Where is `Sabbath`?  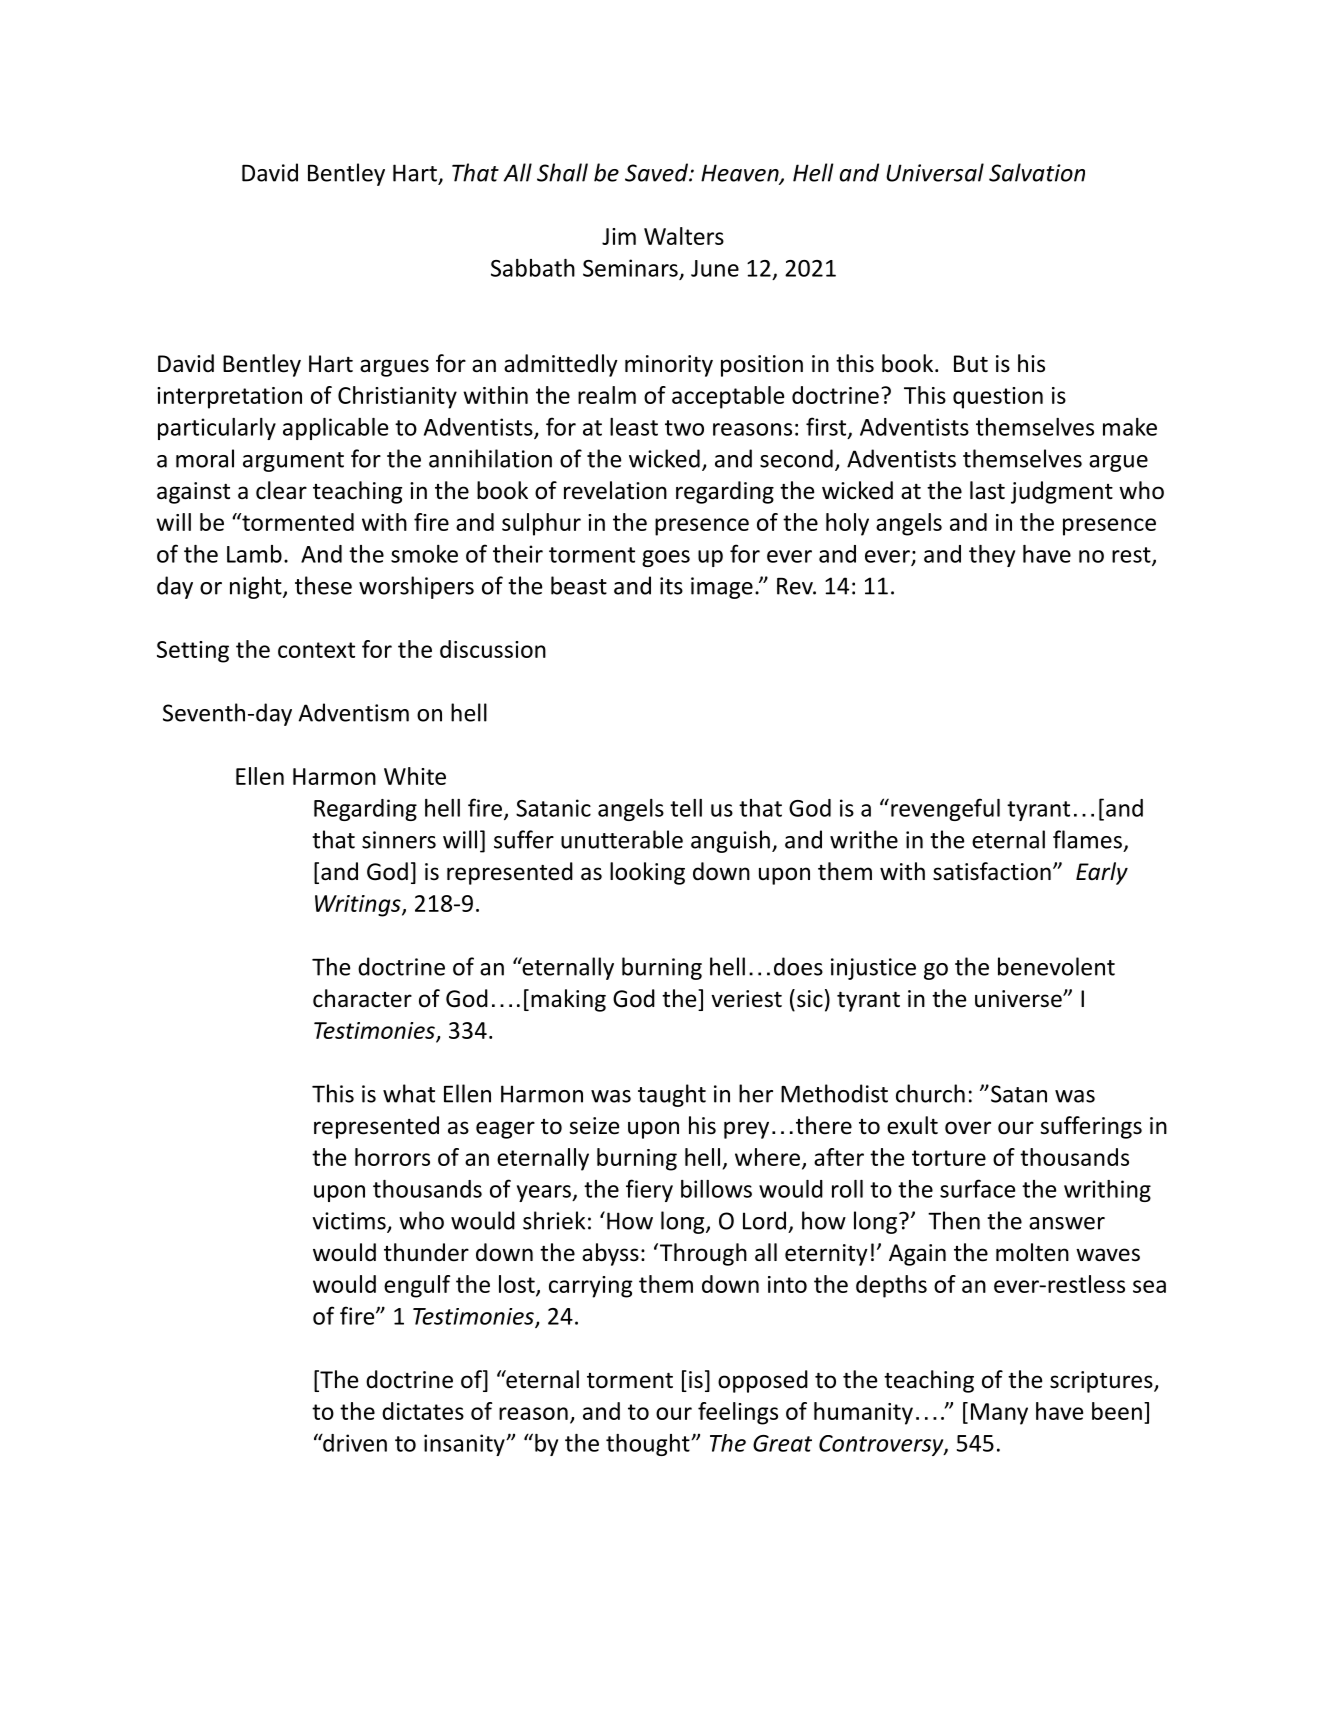 Sabbath is located at coordinates (533, 268).
